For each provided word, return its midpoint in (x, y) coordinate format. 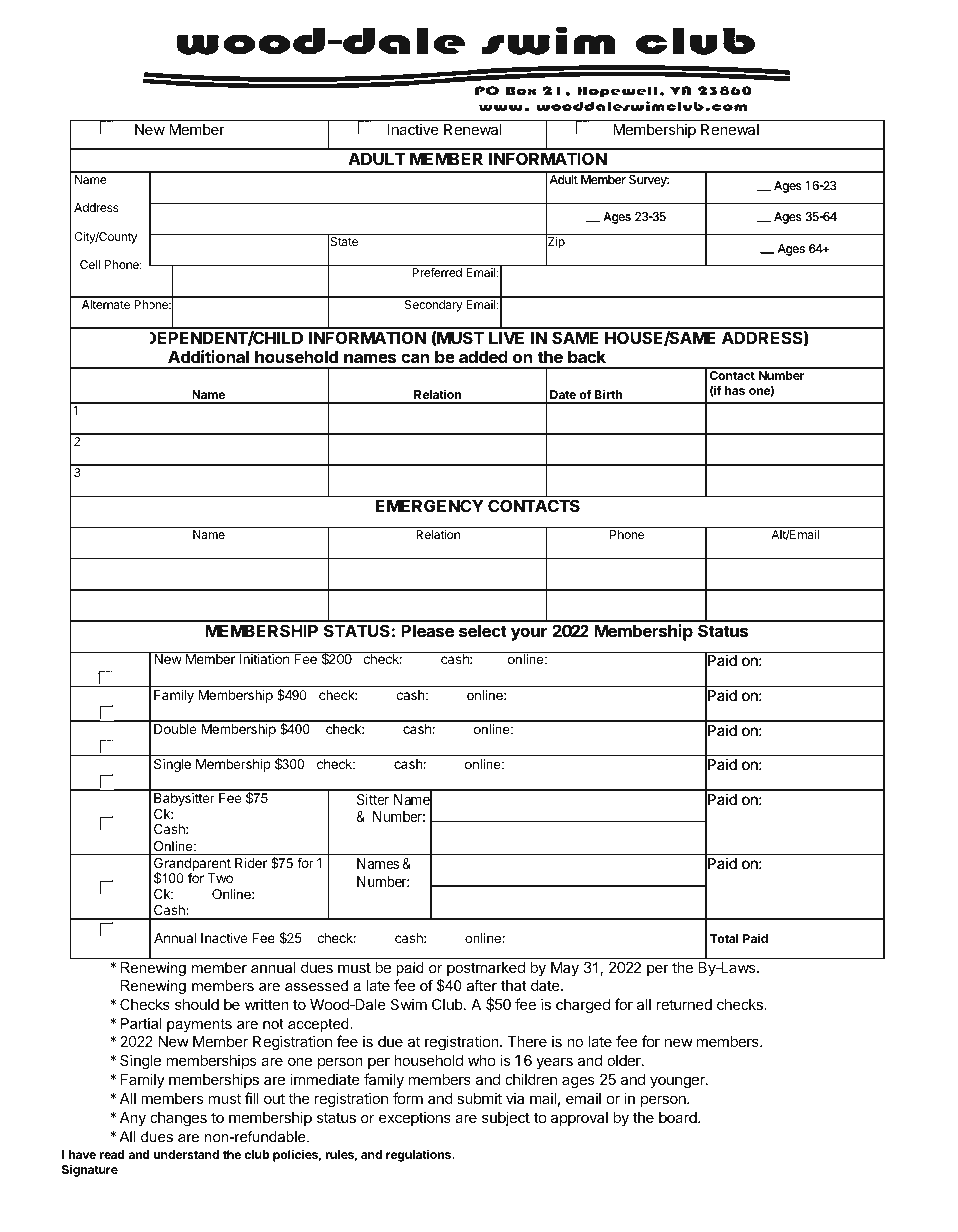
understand (186, 1154)
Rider (251, 863)
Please (428, 631)
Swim (409, 1004)
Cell (90, 264)
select (483, 631)
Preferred (437, 272)
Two (220, 878)
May (565, 969)
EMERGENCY (429, 505)
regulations (420, 1155)
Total (724, 938)
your (529, 634)
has (735, 390)
